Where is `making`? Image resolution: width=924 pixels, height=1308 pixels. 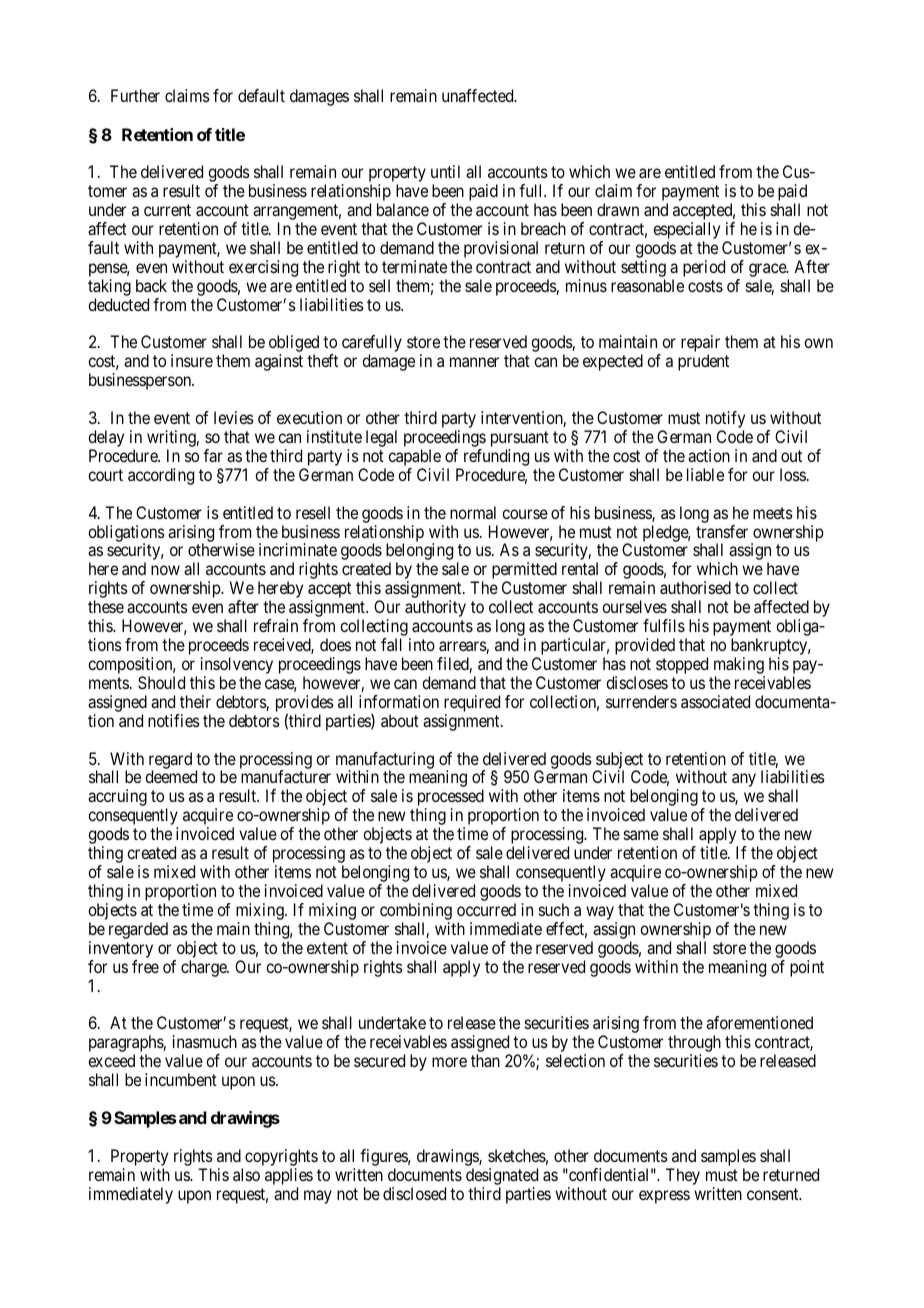
making is located at coordinates (739, 667).
